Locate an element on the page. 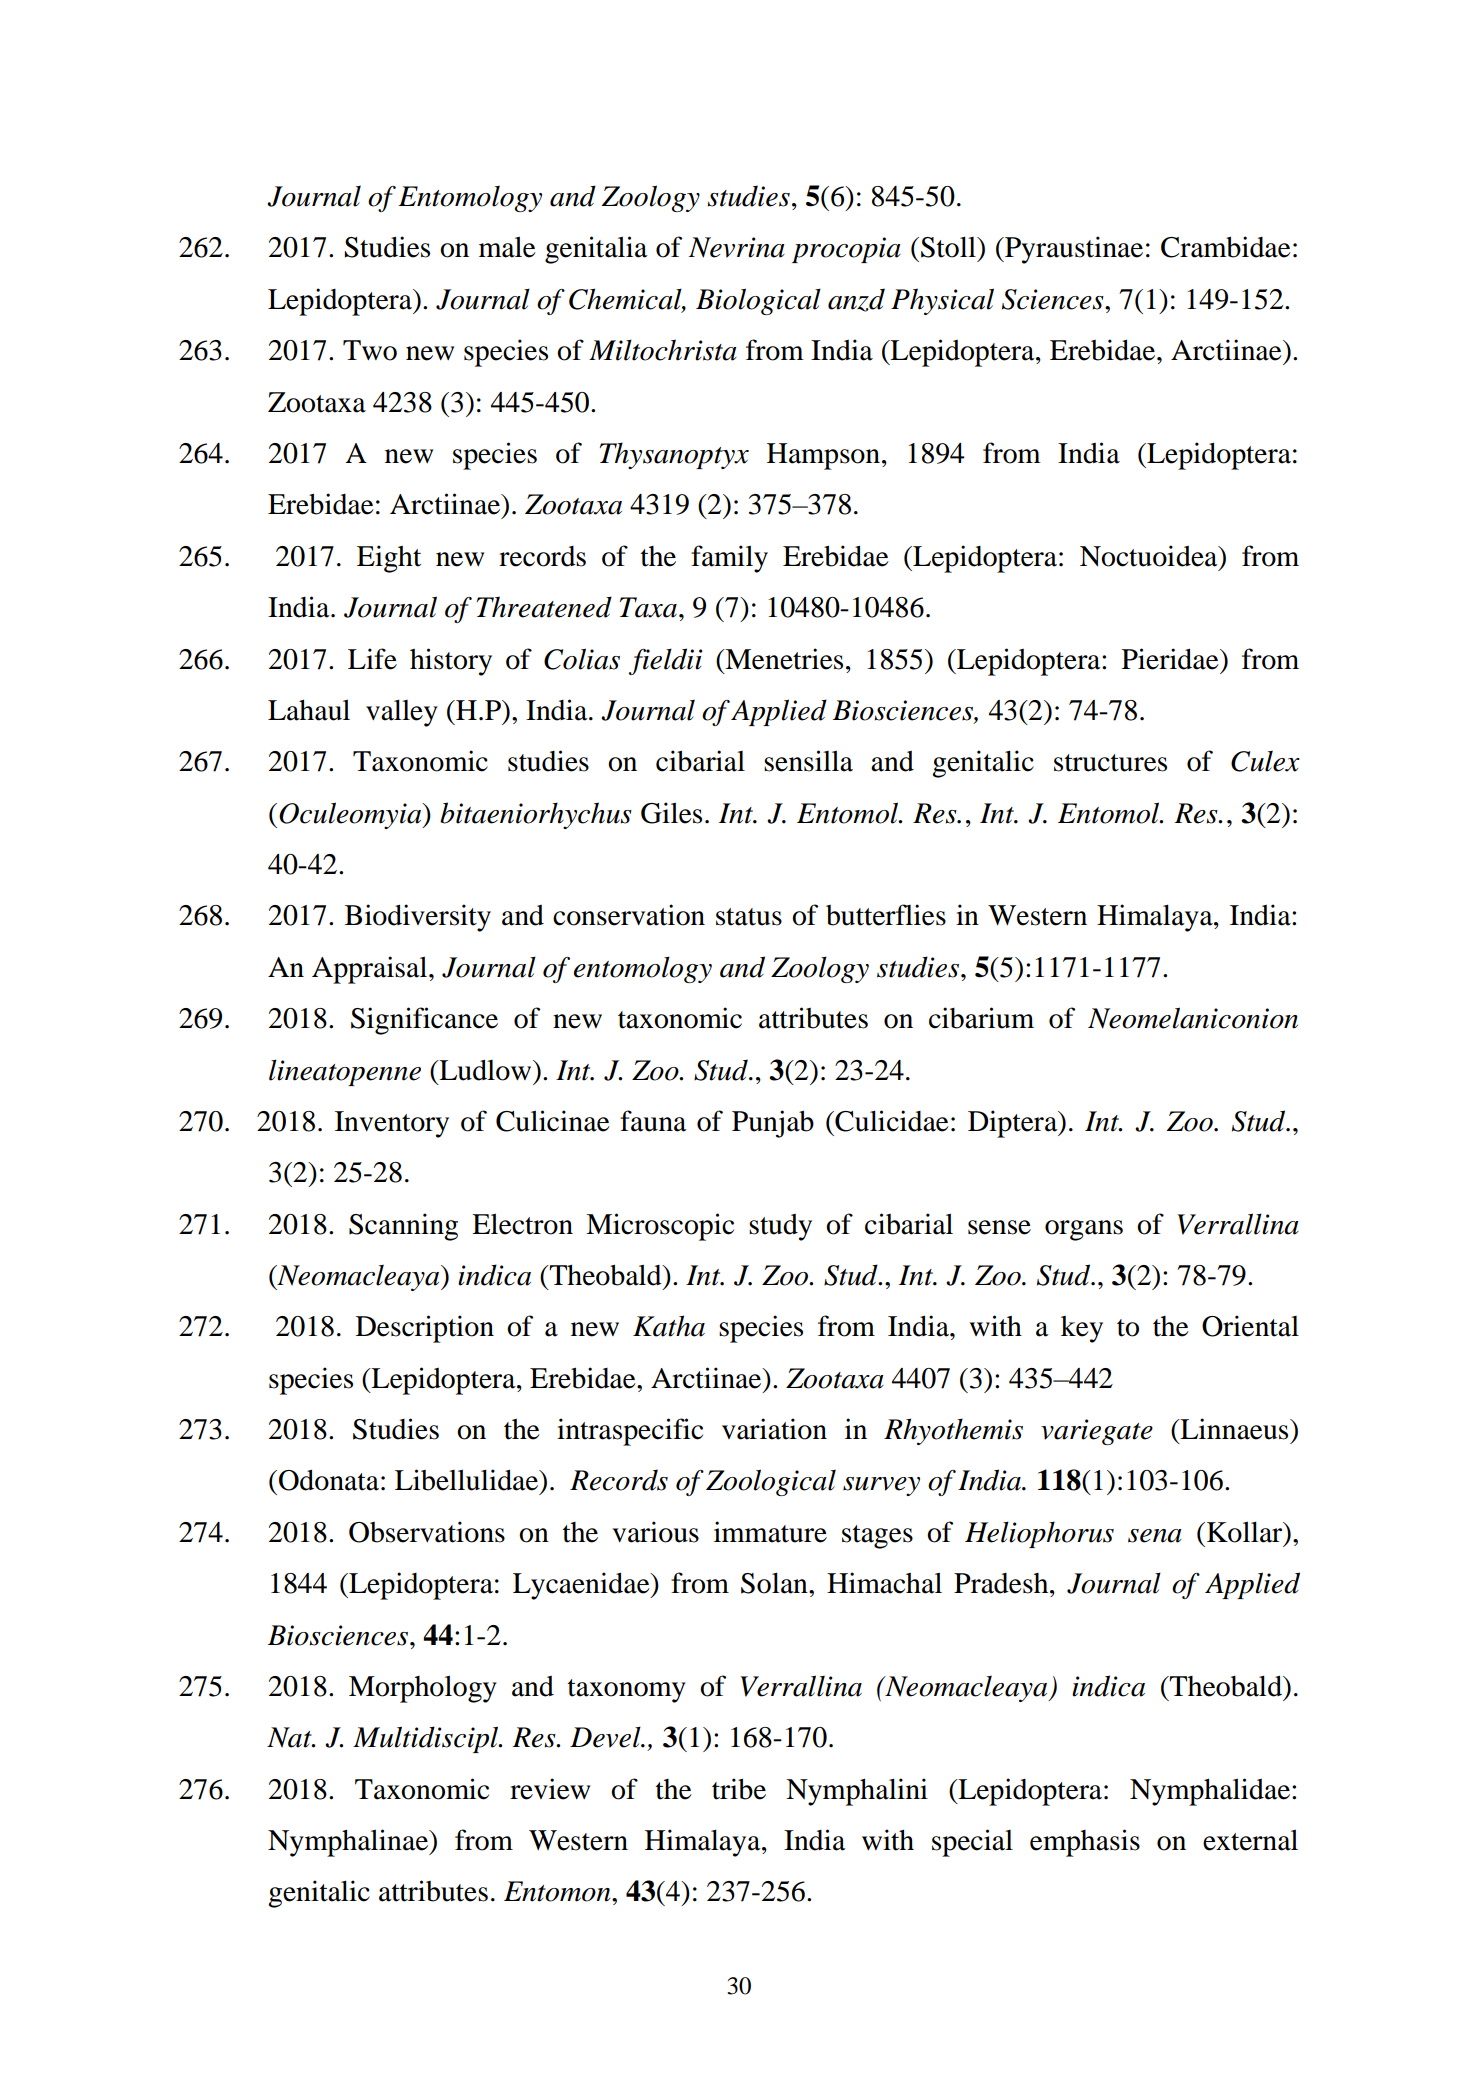  Physical is located at coordinates (942, 301).
